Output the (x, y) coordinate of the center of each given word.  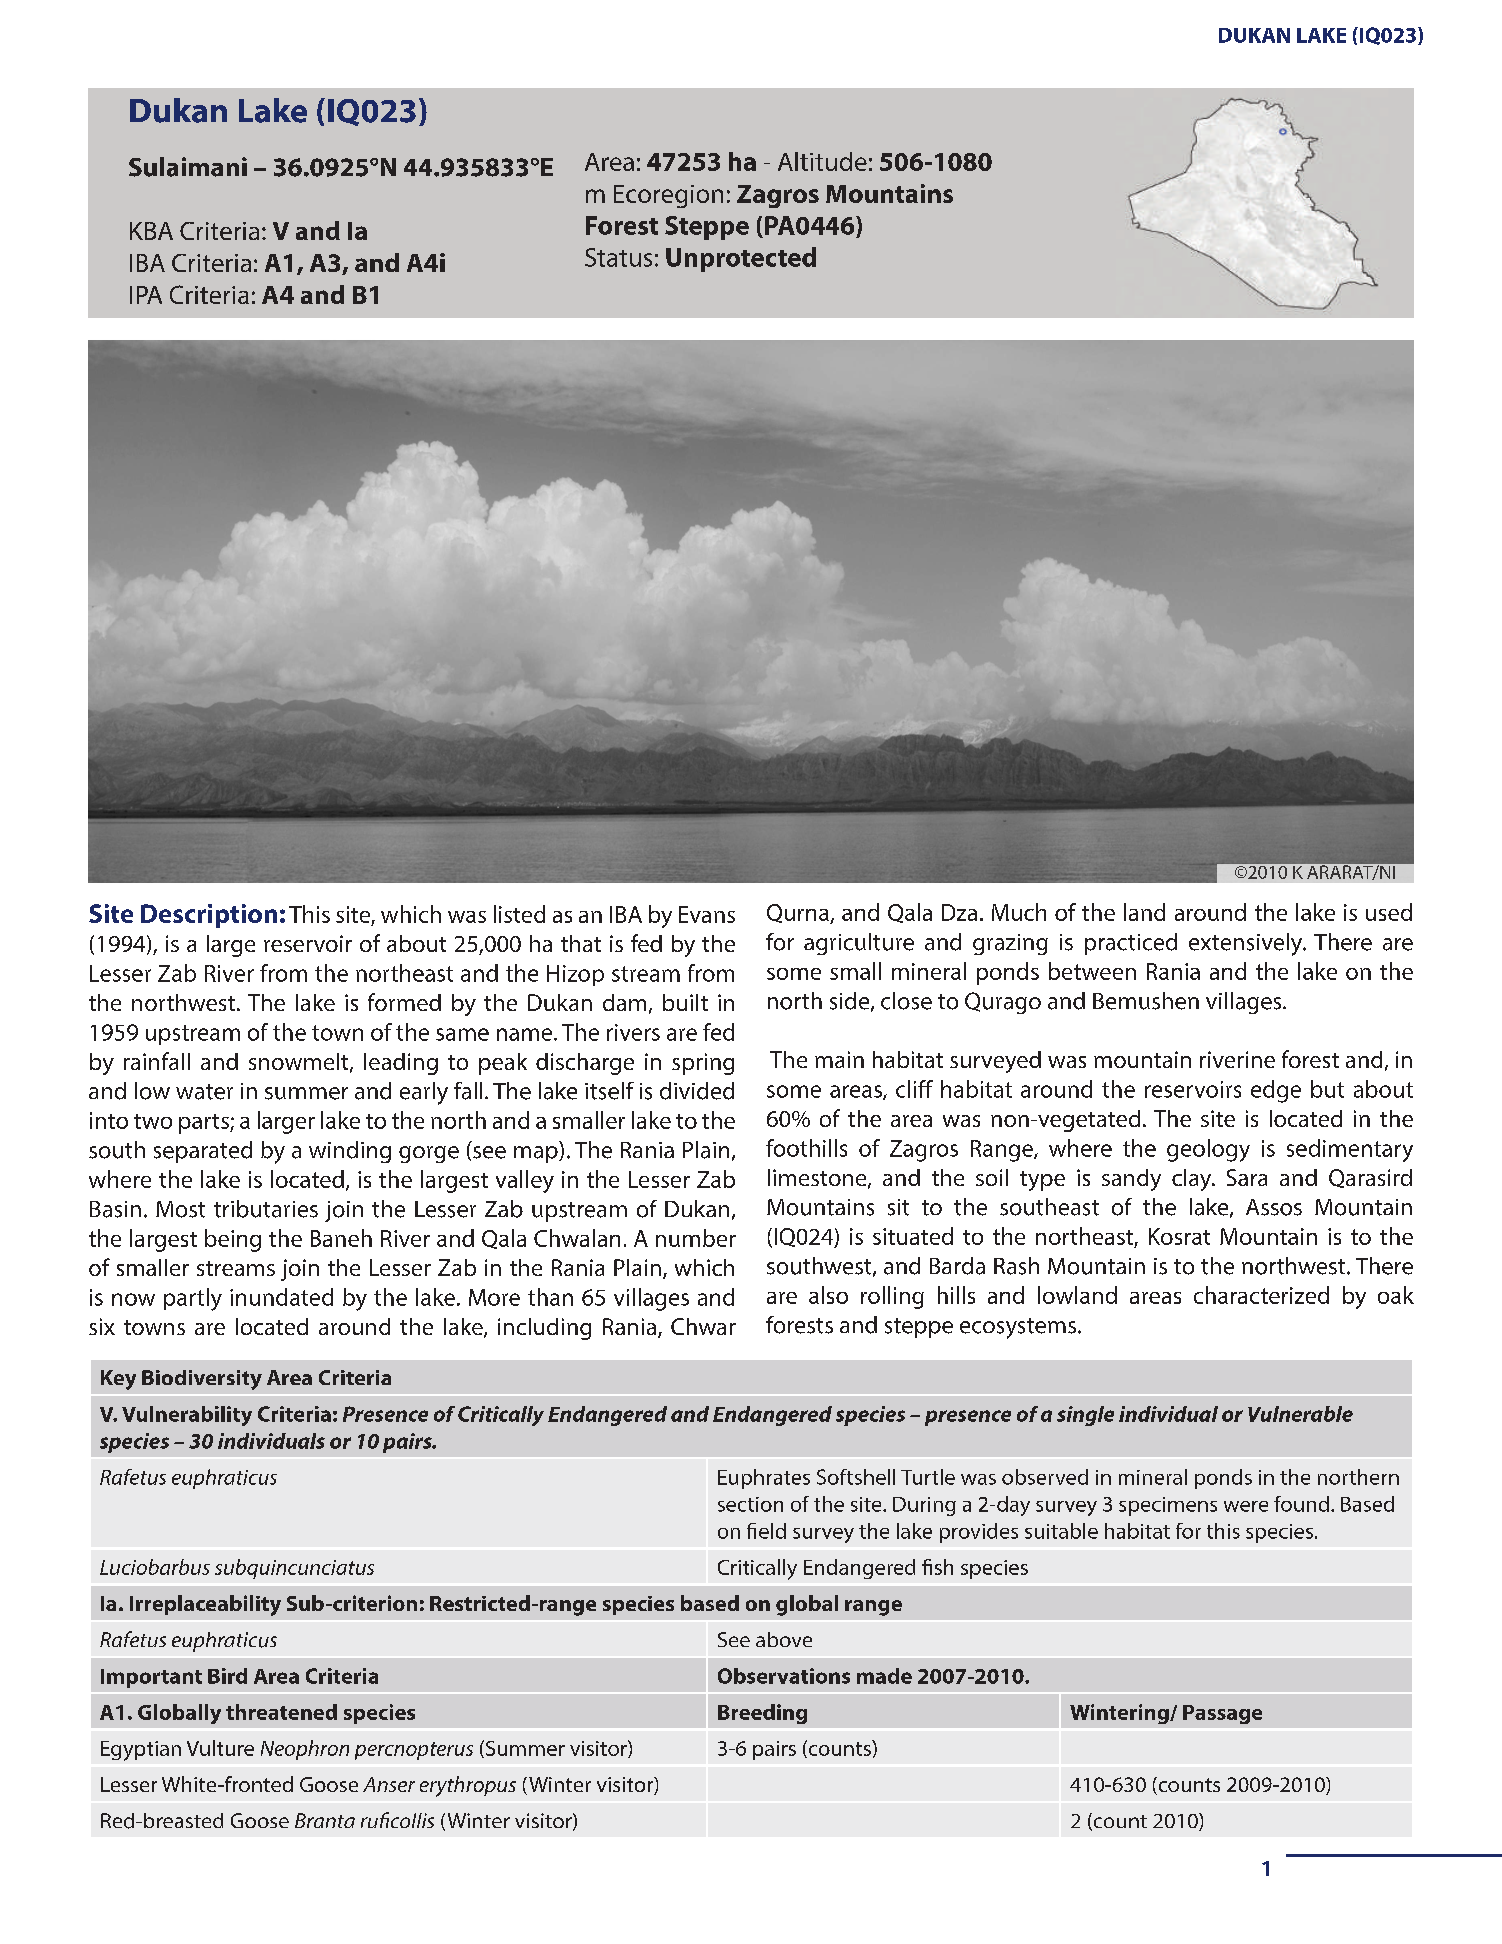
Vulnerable (1300, 1414)
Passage (1222, 1714)
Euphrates (764, 1479)
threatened (281, 1712)
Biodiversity (202, 1380)
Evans (707, 914)
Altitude (822, 161)
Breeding (762, 1714)
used (1389, 912)
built (685, 1002)
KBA (151, 231)
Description (209, 916)
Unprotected (741, 259)
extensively (1247, 944)
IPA (146, 295)
